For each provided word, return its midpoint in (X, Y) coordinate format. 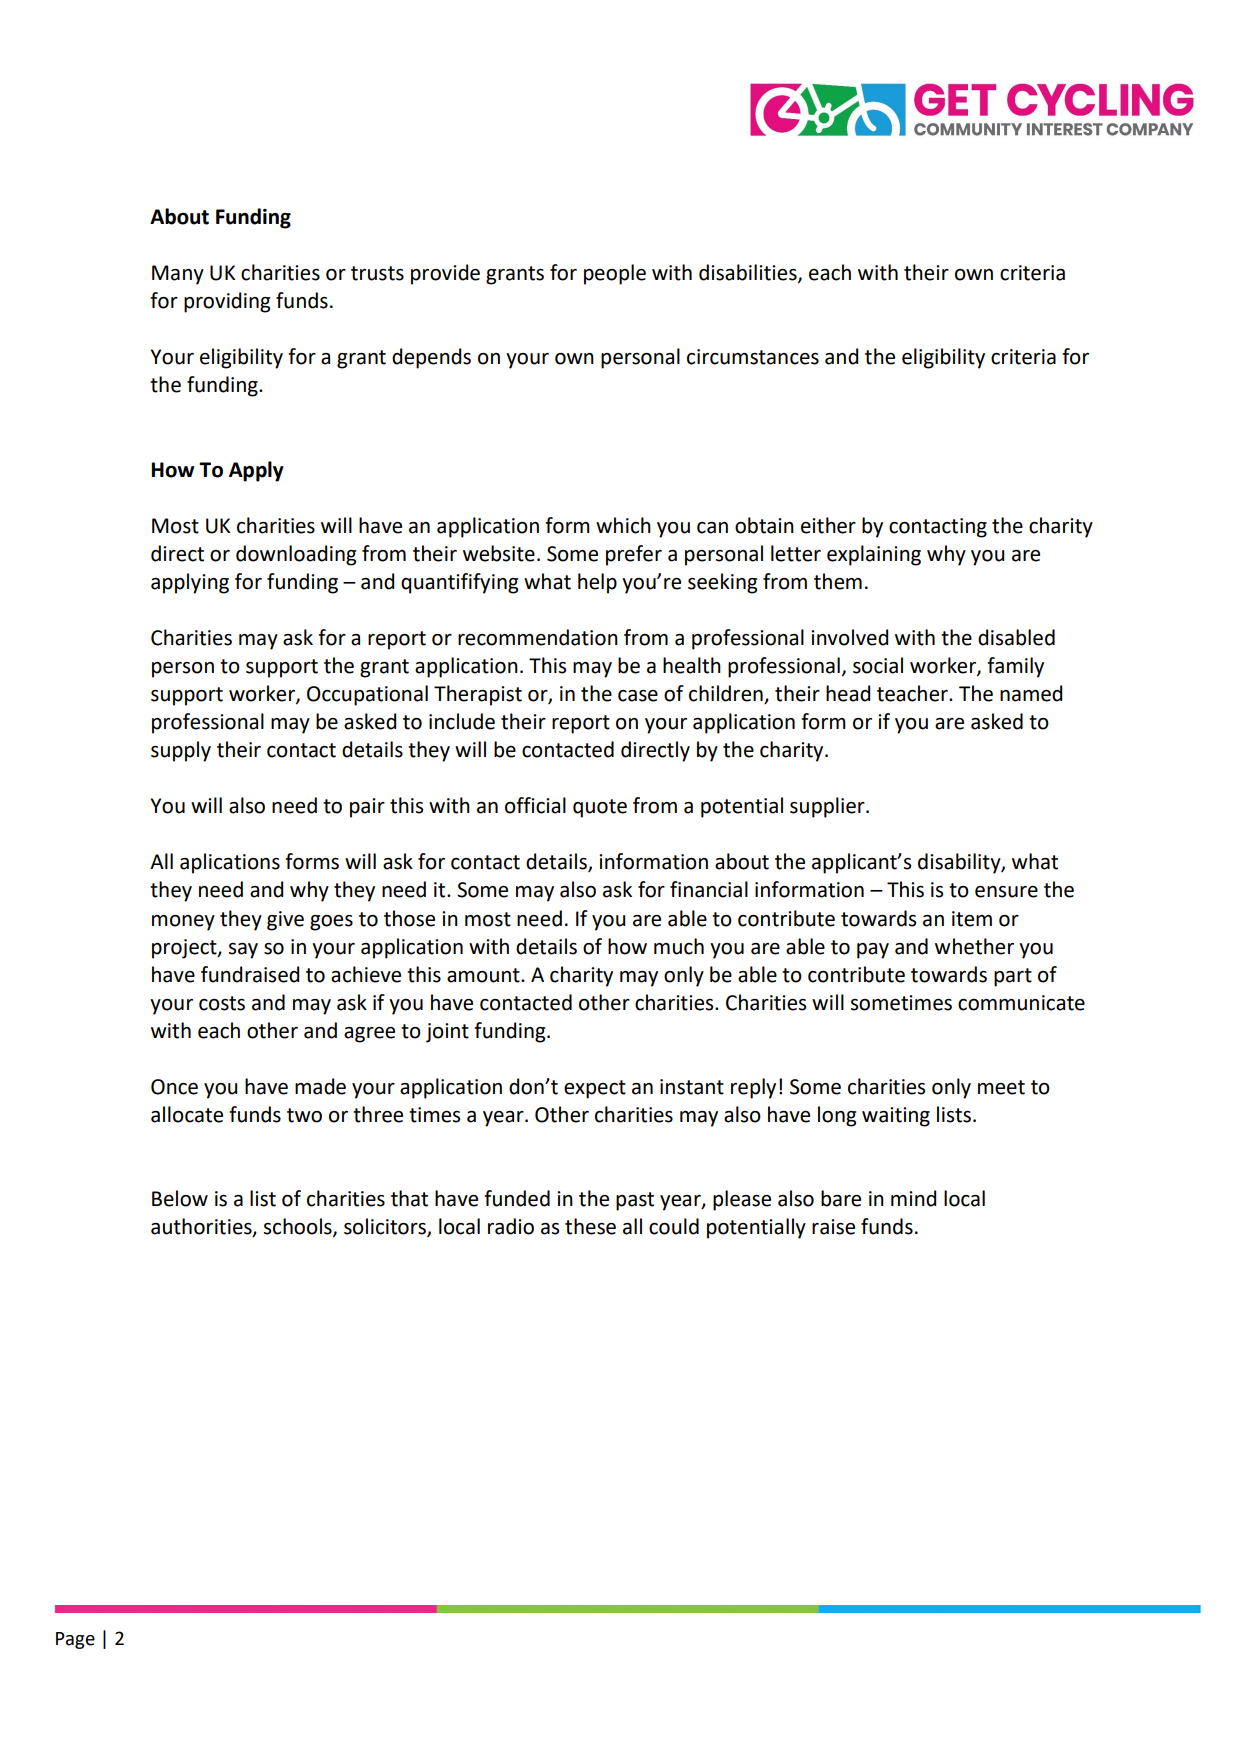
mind (913, 1198)
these (590, 1226)
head (848, 693)
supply (181, 751)
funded (517, 1198)
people (615, 274)
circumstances (753, 357)
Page (75, 1640)
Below (180, 1198)
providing (227, 302)
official (535, 805)
